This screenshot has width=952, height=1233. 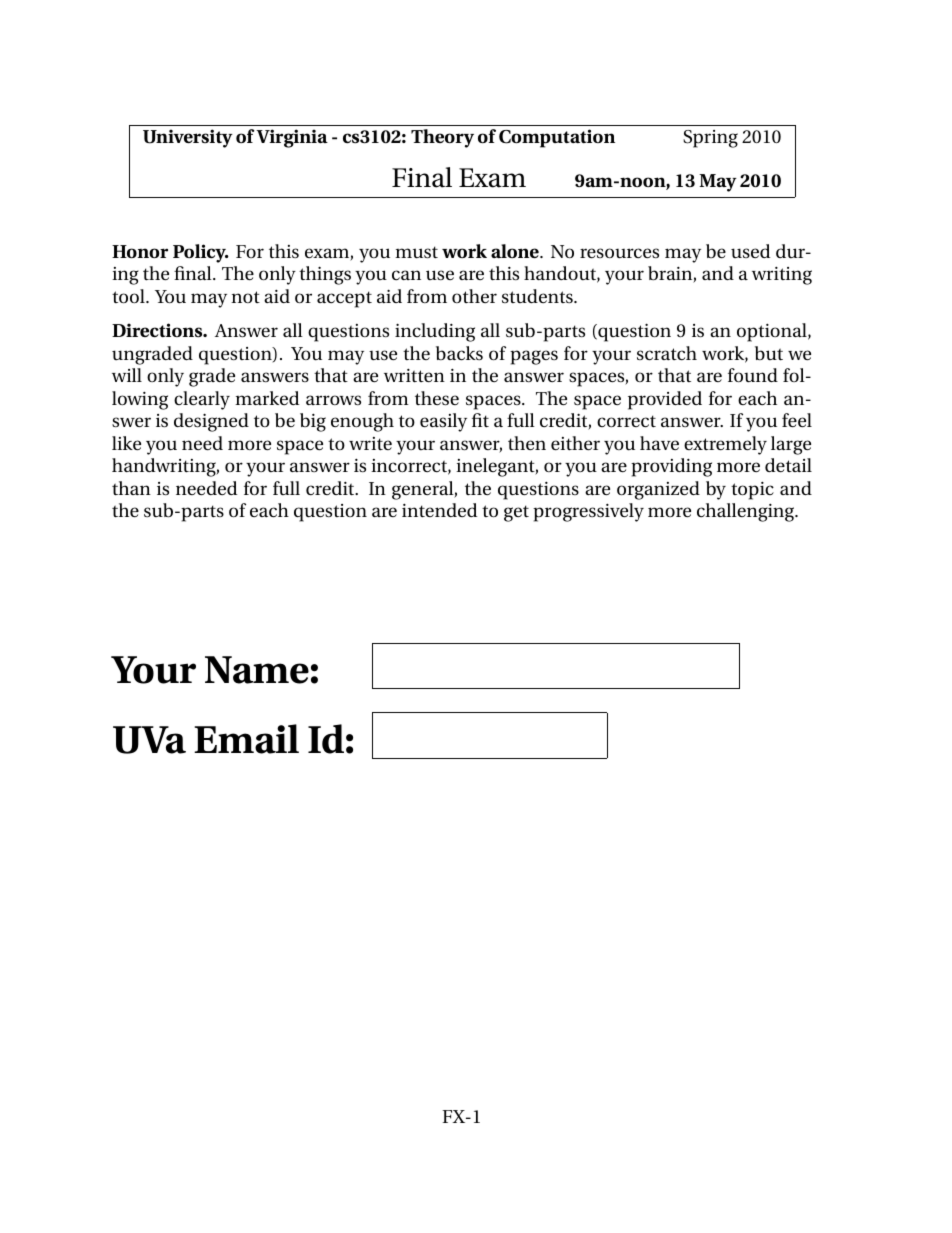 I want to click on designed, so click(x=211, y=422).
